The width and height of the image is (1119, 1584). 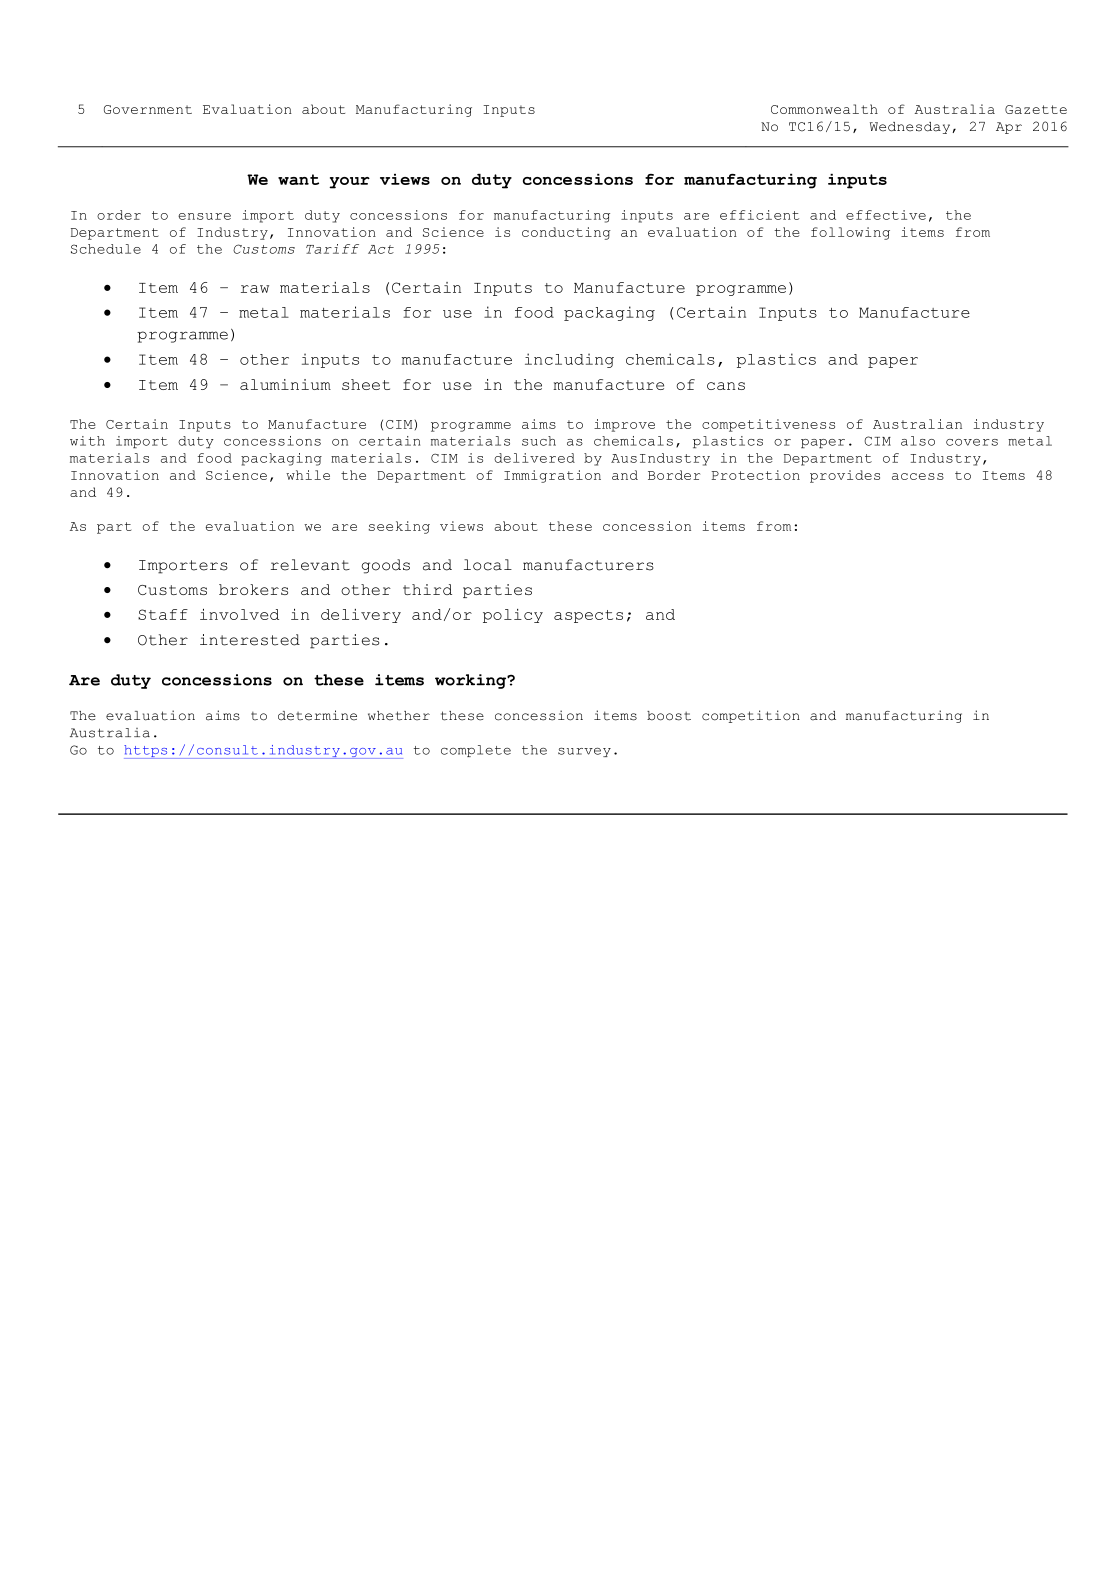 I want to click on survey, so click(x=584, y=752).
